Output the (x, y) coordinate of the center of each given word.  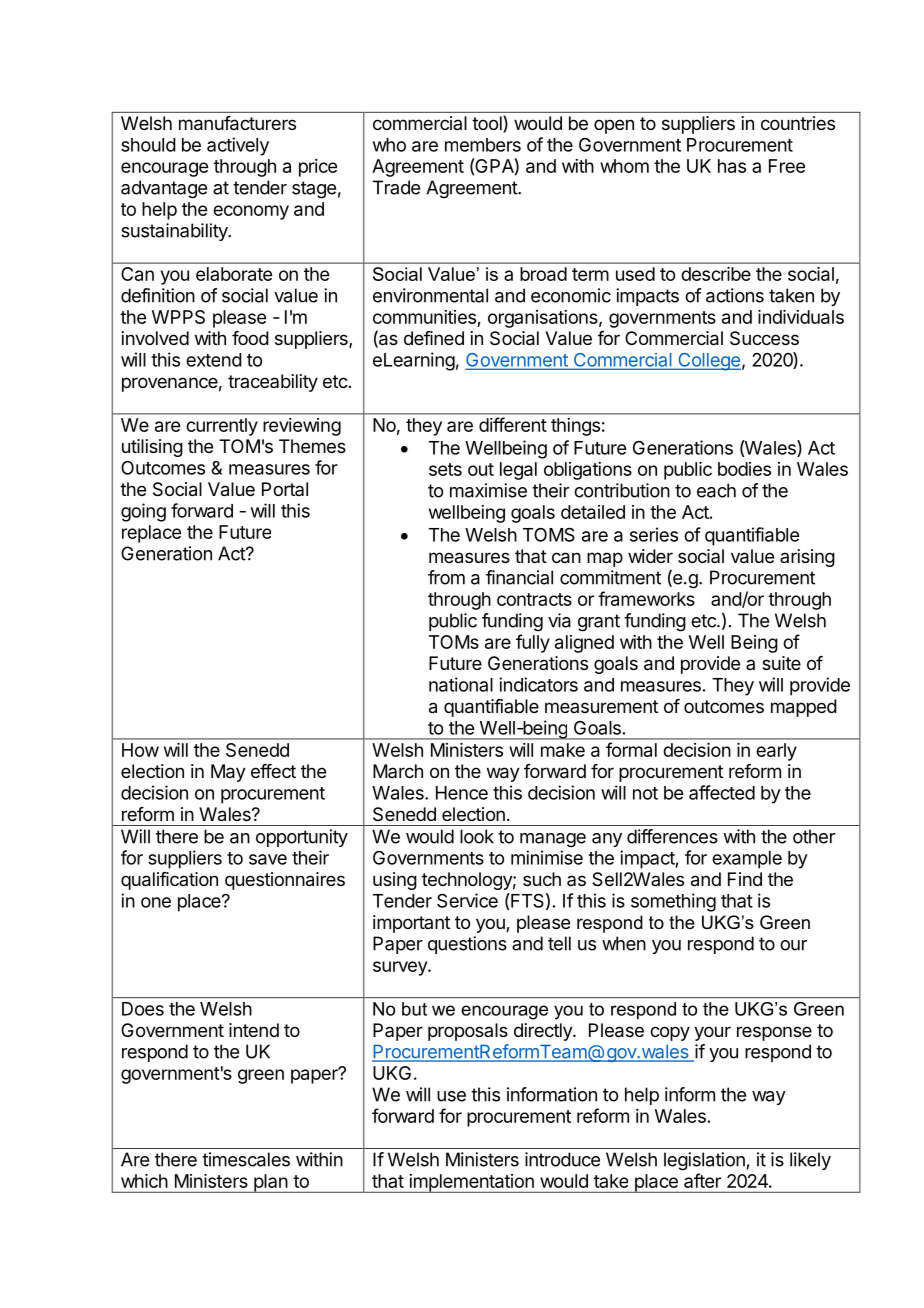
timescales (246, 1159)
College (708, 362)
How (140, 750)
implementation (471, 1183)
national (461, 684)
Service (467, 900)
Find (745, 879)
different (513, 424)
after (702, 1180)
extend (214, 360)
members (483, 145)
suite (781, 663)
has (732, 166)
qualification (169, 881)
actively (238, 146)
